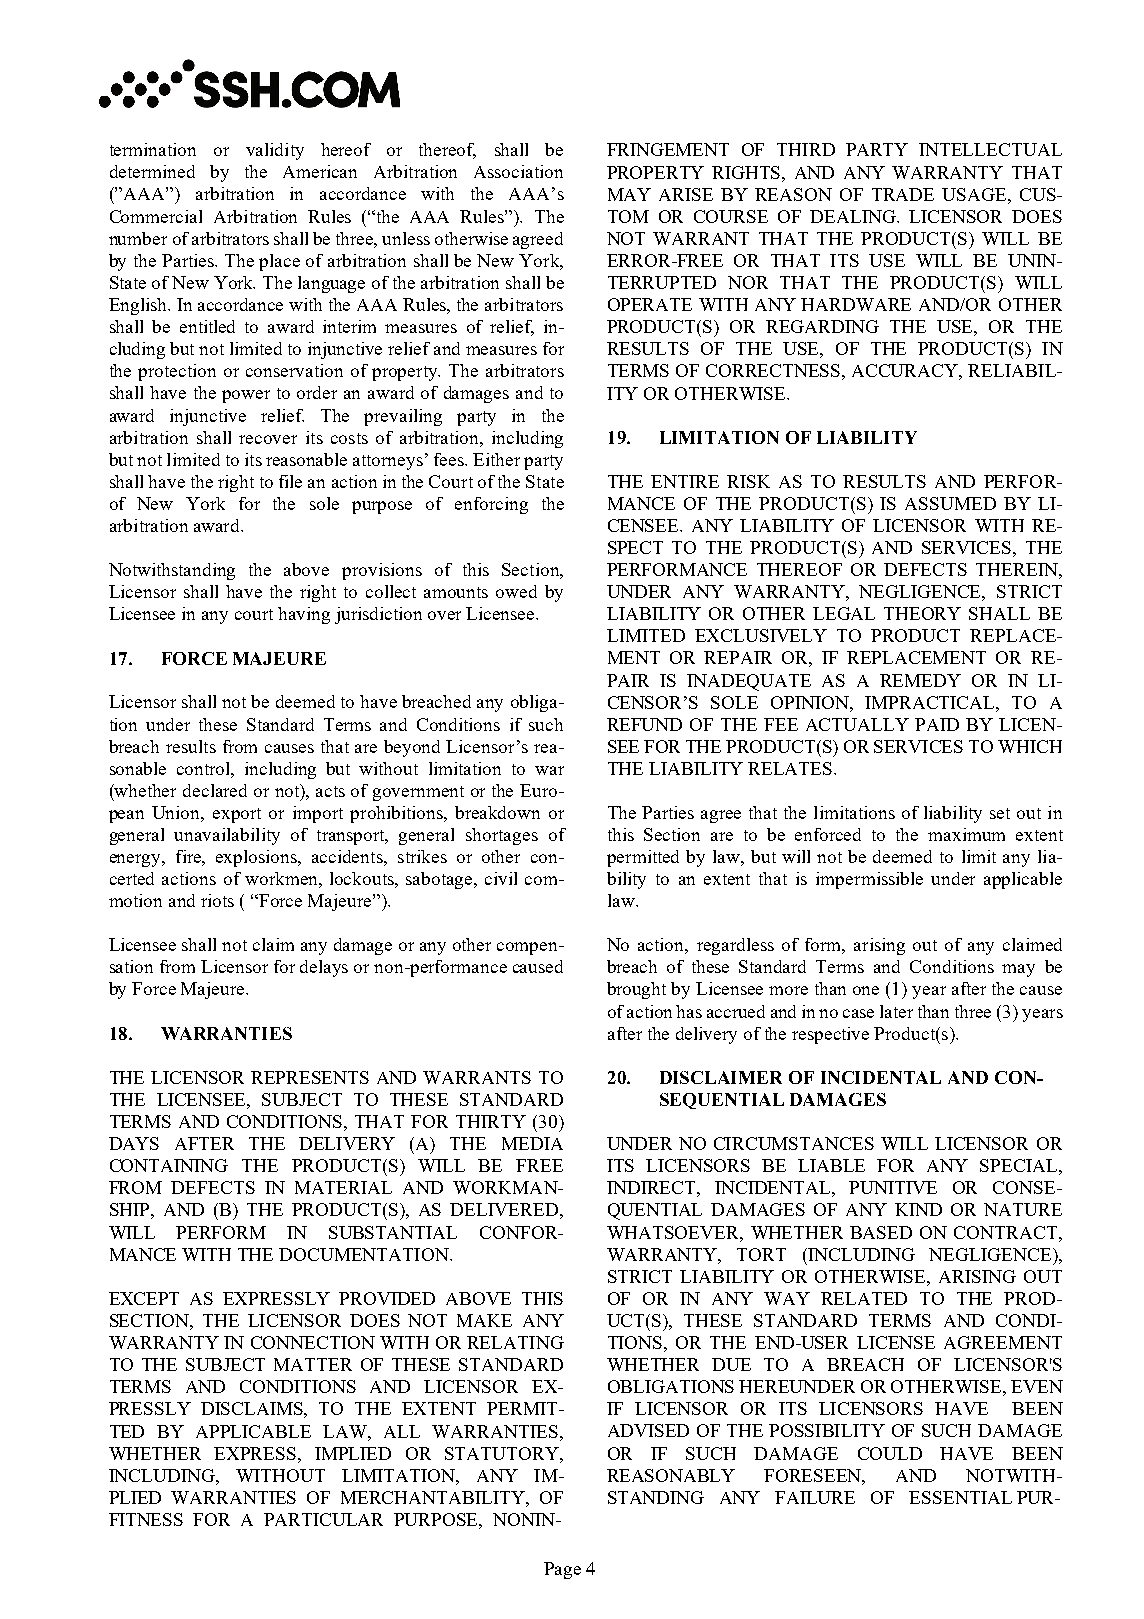  What do you see at coordinates (918, 1209) in the image?
I see `KIND` at bounding box center [918, 1209].
